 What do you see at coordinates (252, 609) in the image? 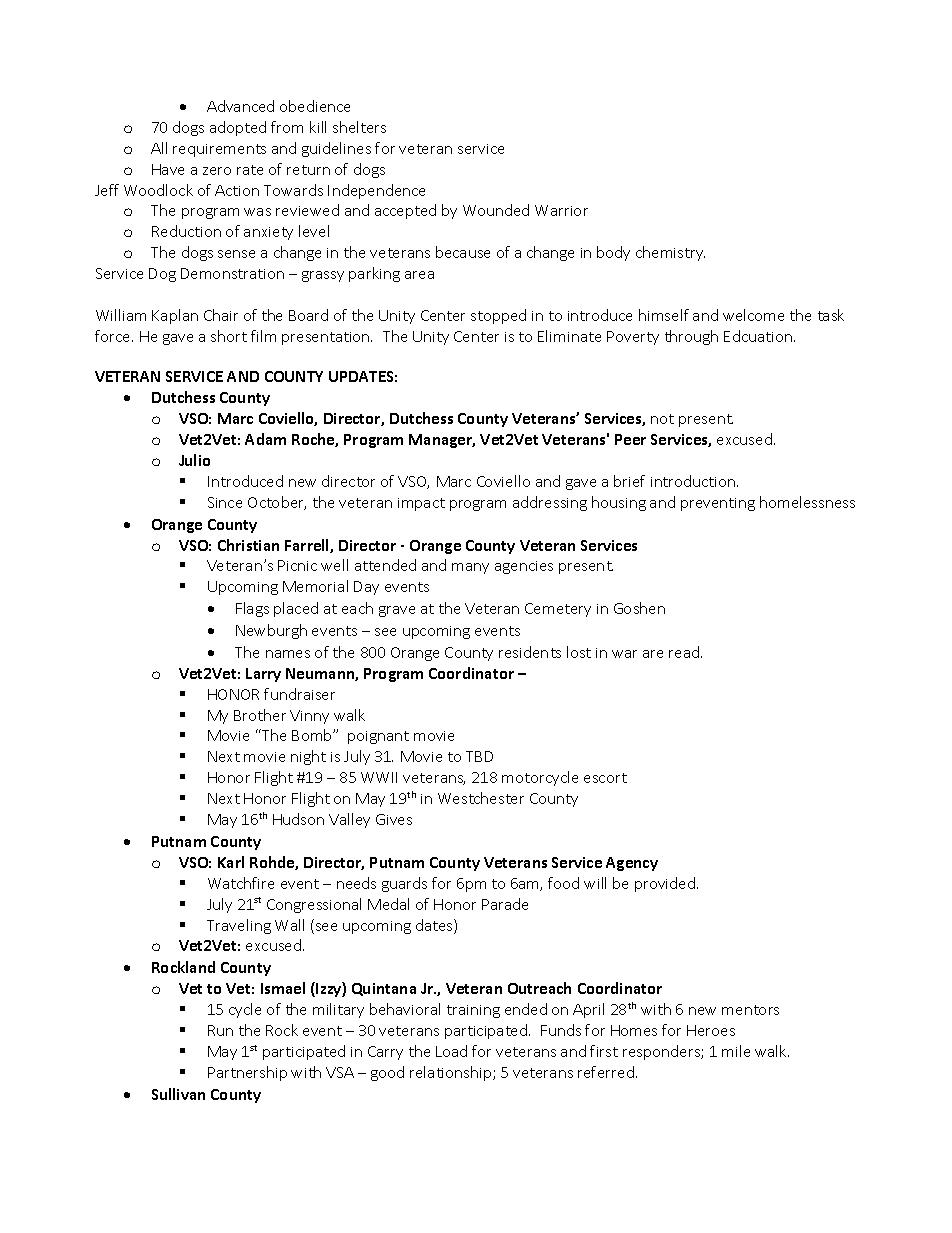
I see `Flags` at bounding box center [252, 609].
